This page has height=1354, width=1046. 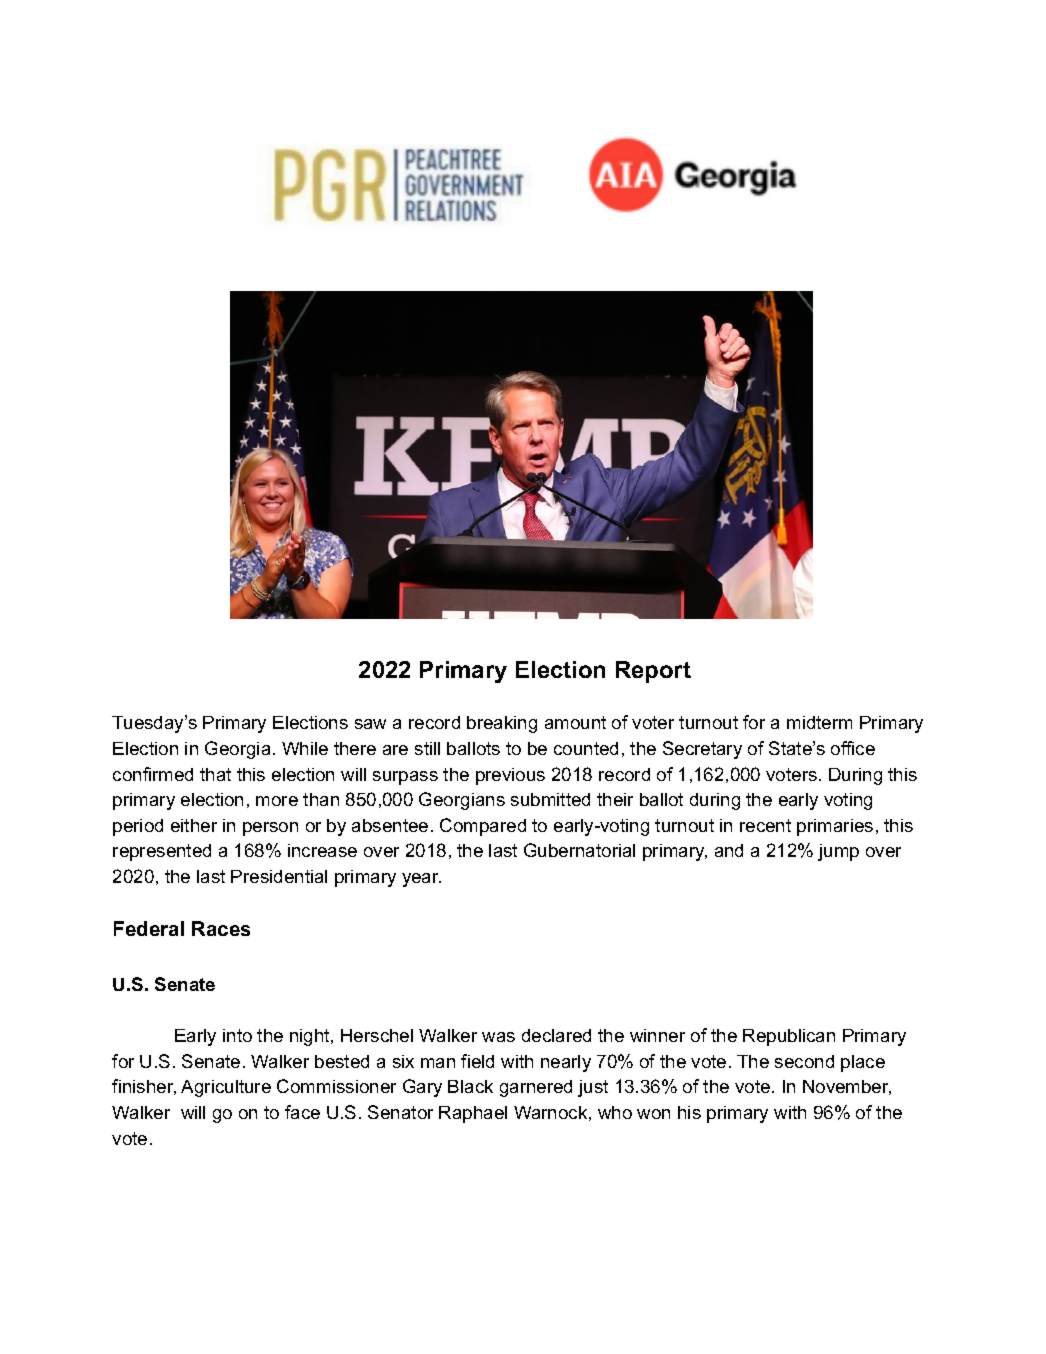 I want to click on jump, so click(x=838, y=852).
